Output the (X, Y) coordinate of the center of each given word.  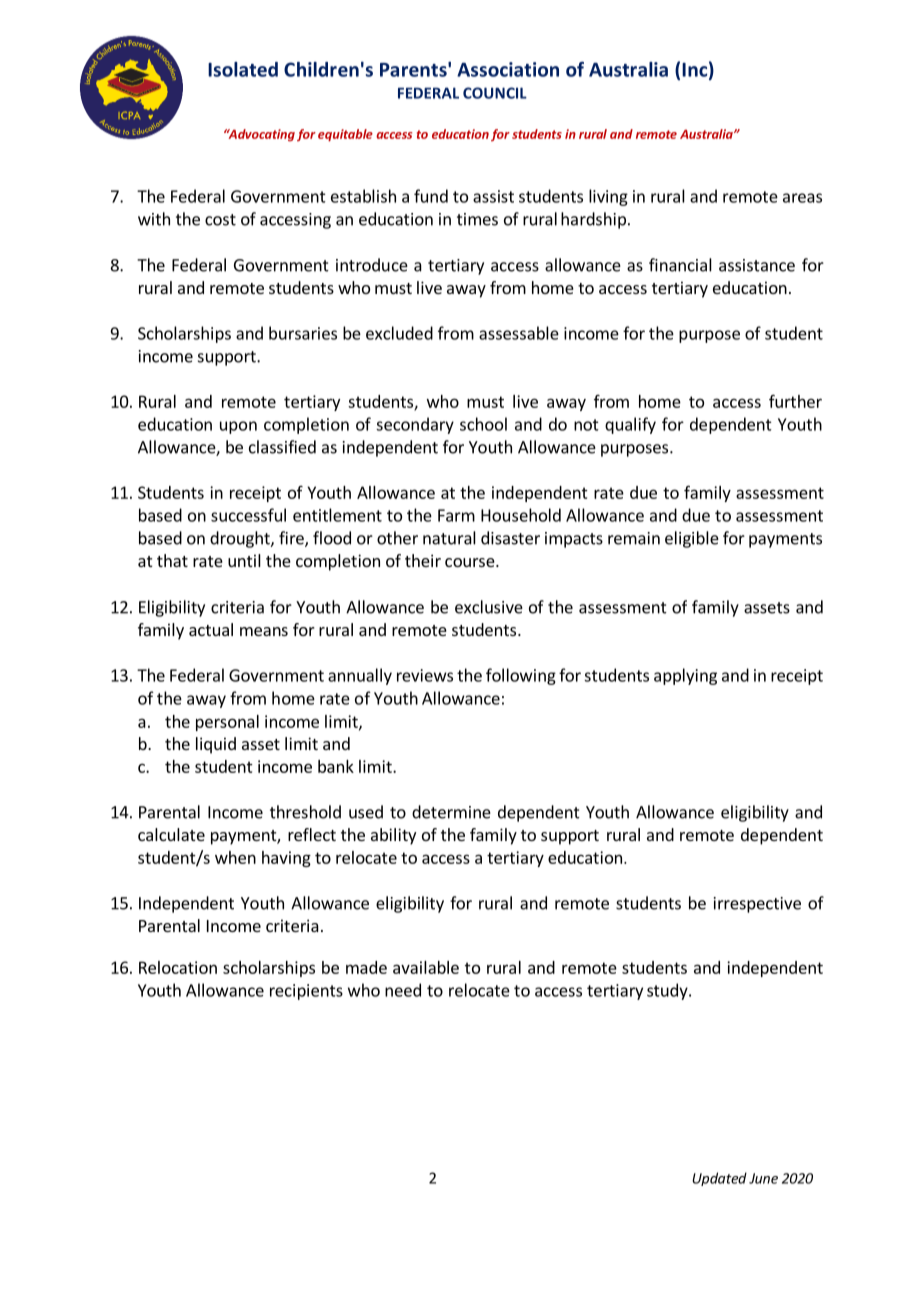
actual (211, 629)
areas (802, 198)
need (403, 990)
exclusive (489, 607)
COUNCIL (495, 93)
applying (685, 676)
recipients (306, 992)
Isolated (243, 69)
